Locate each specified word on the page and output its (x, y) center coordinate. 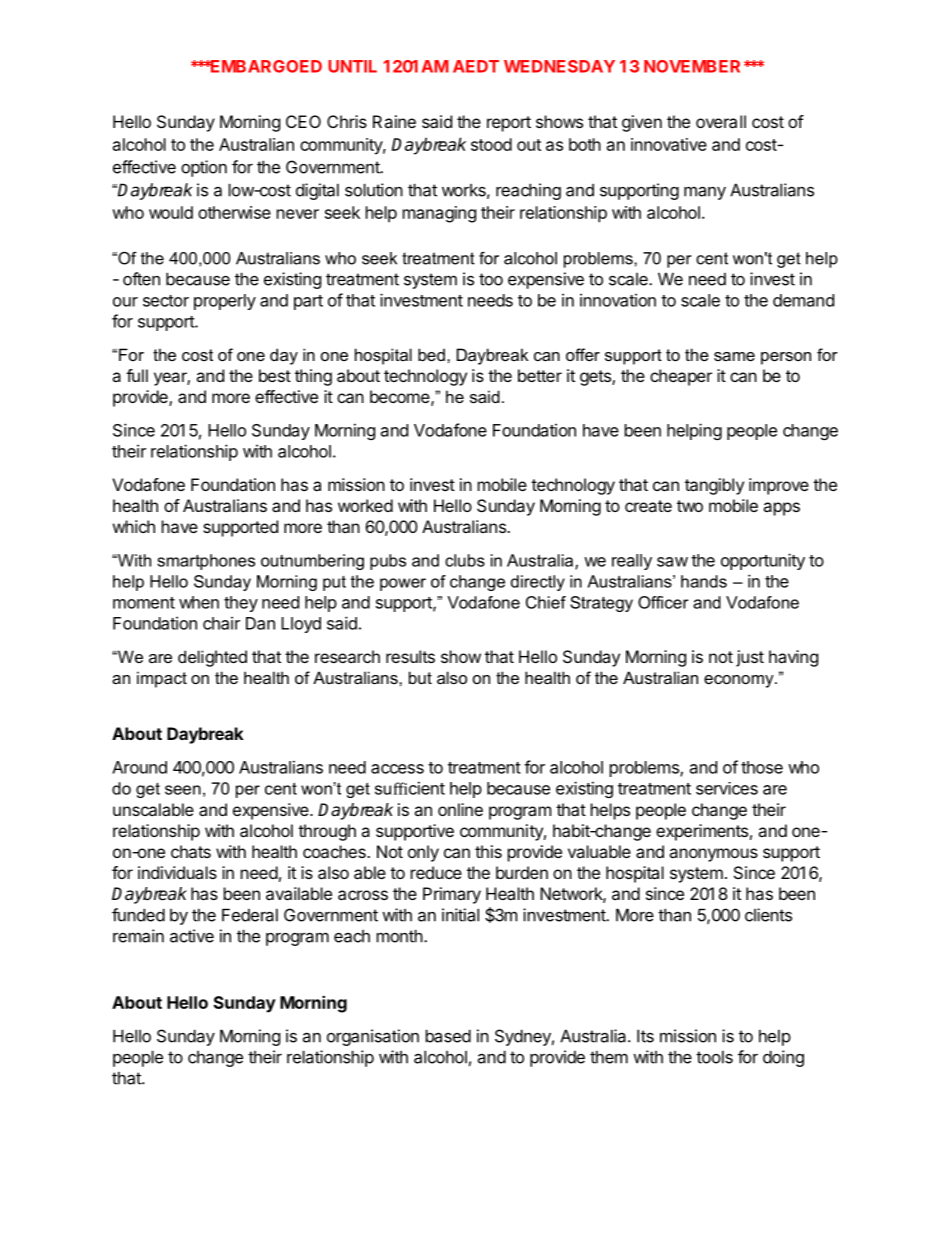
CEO (303, 121)
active (192, 936)
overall (721, 121)
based (448, 1036)
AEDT (476, 66)
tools (714, 1057)
